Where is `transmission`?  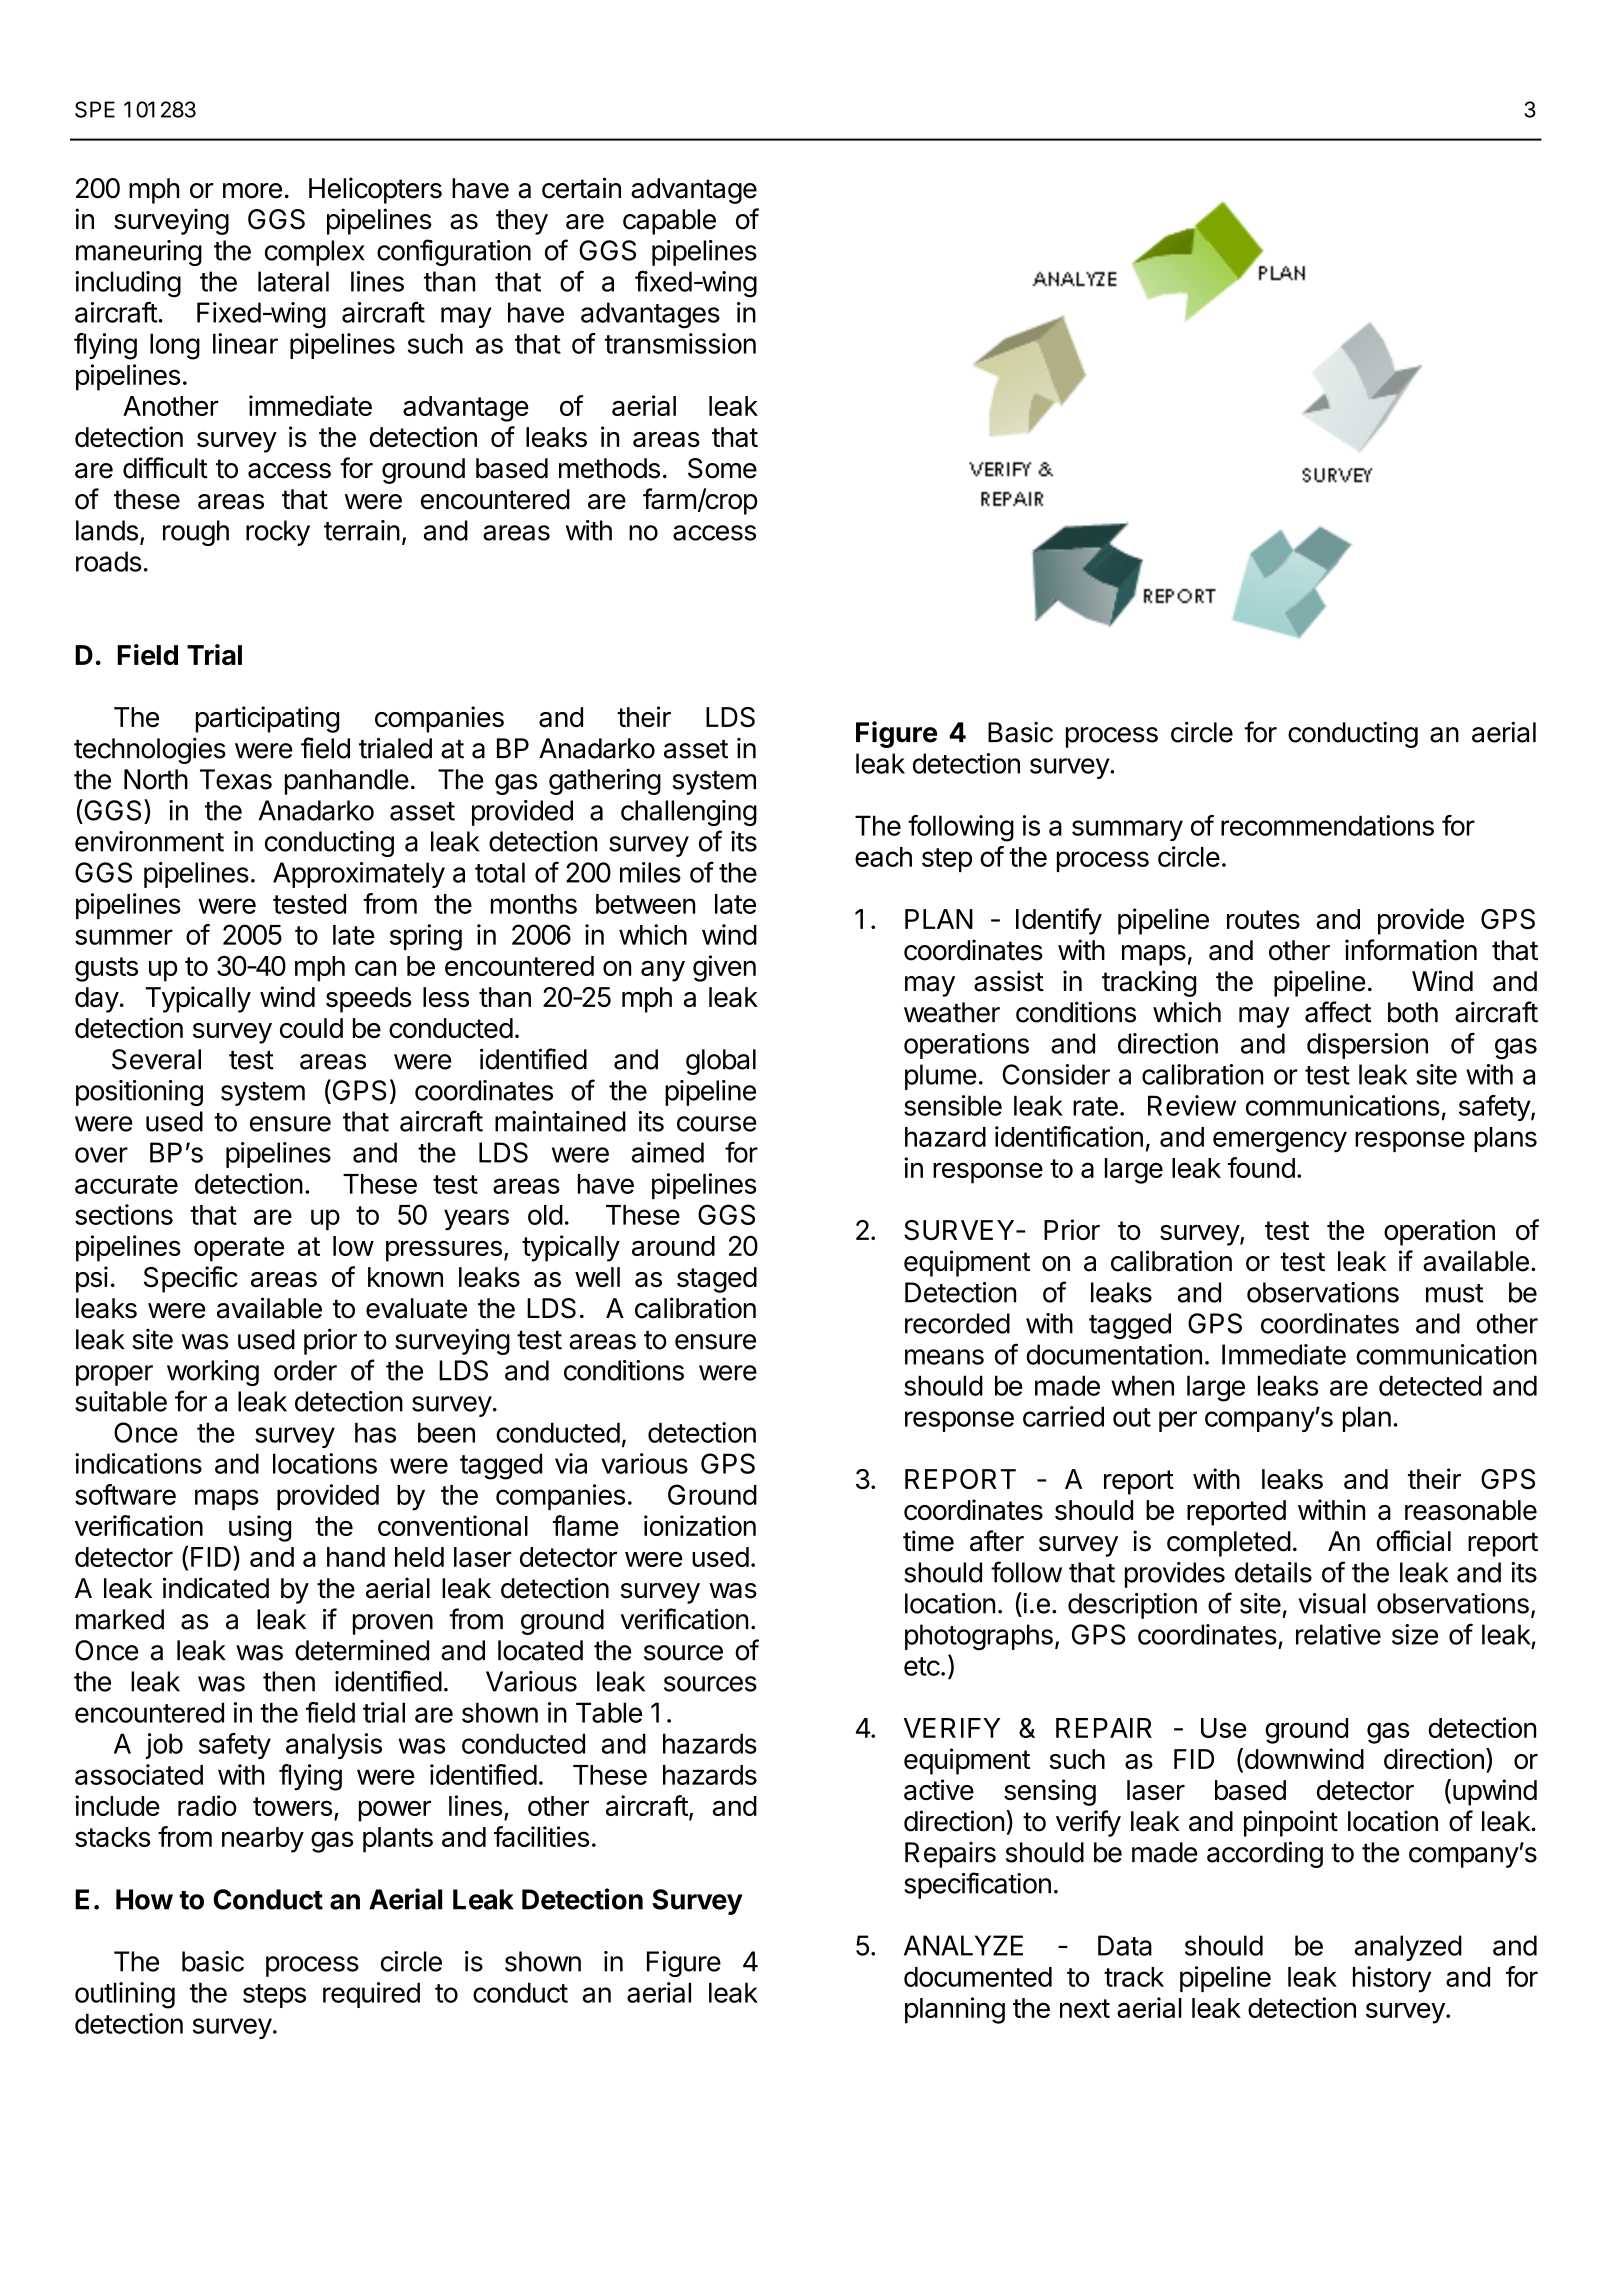 transmission is located at coordinates (680, 343).
